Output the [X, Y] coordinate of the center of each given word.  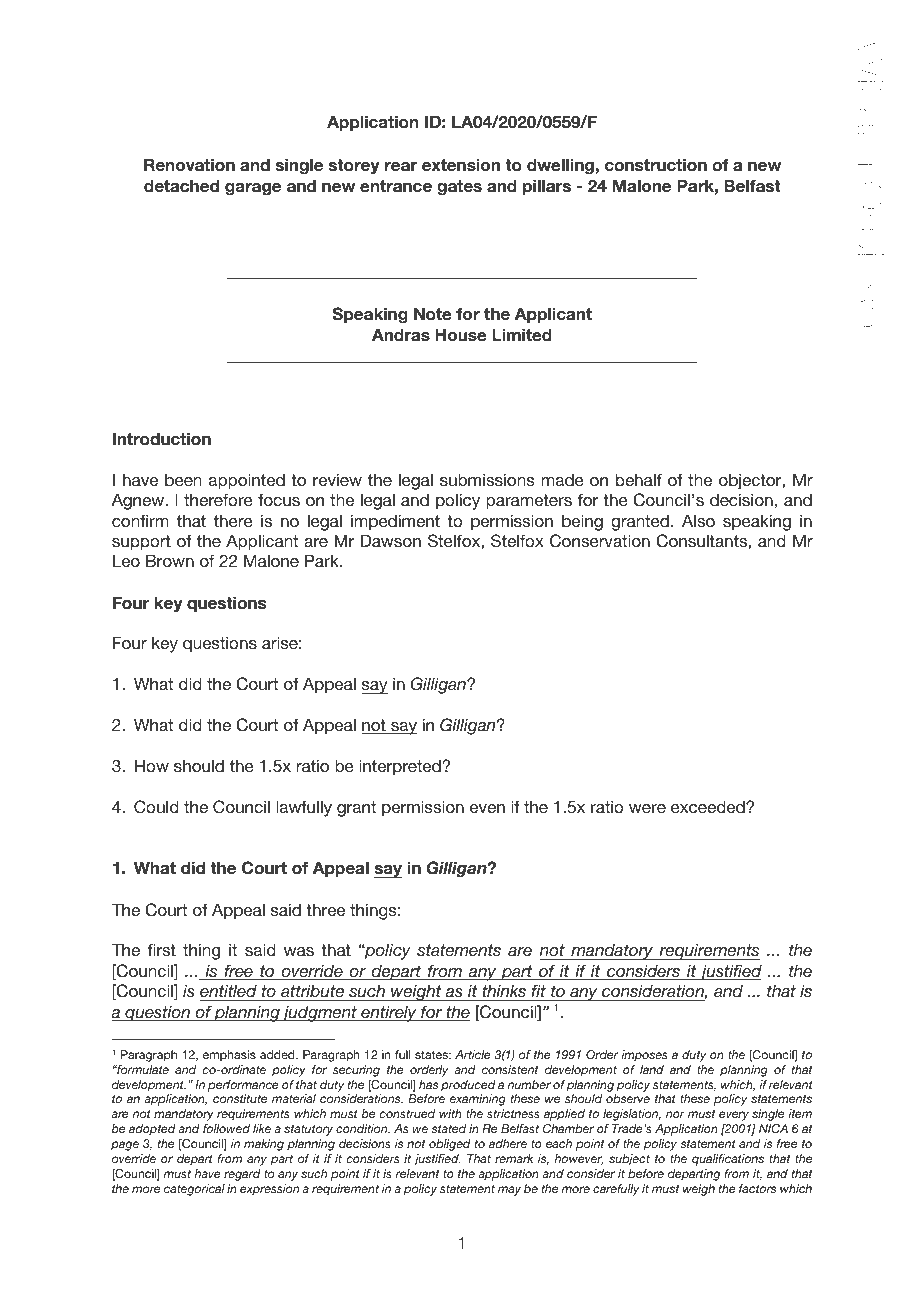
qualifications [728, 1160]
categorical [194, 1190]
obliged [450, 1145]
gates [459, 188]
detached [181, 186]
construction [656, 165]
